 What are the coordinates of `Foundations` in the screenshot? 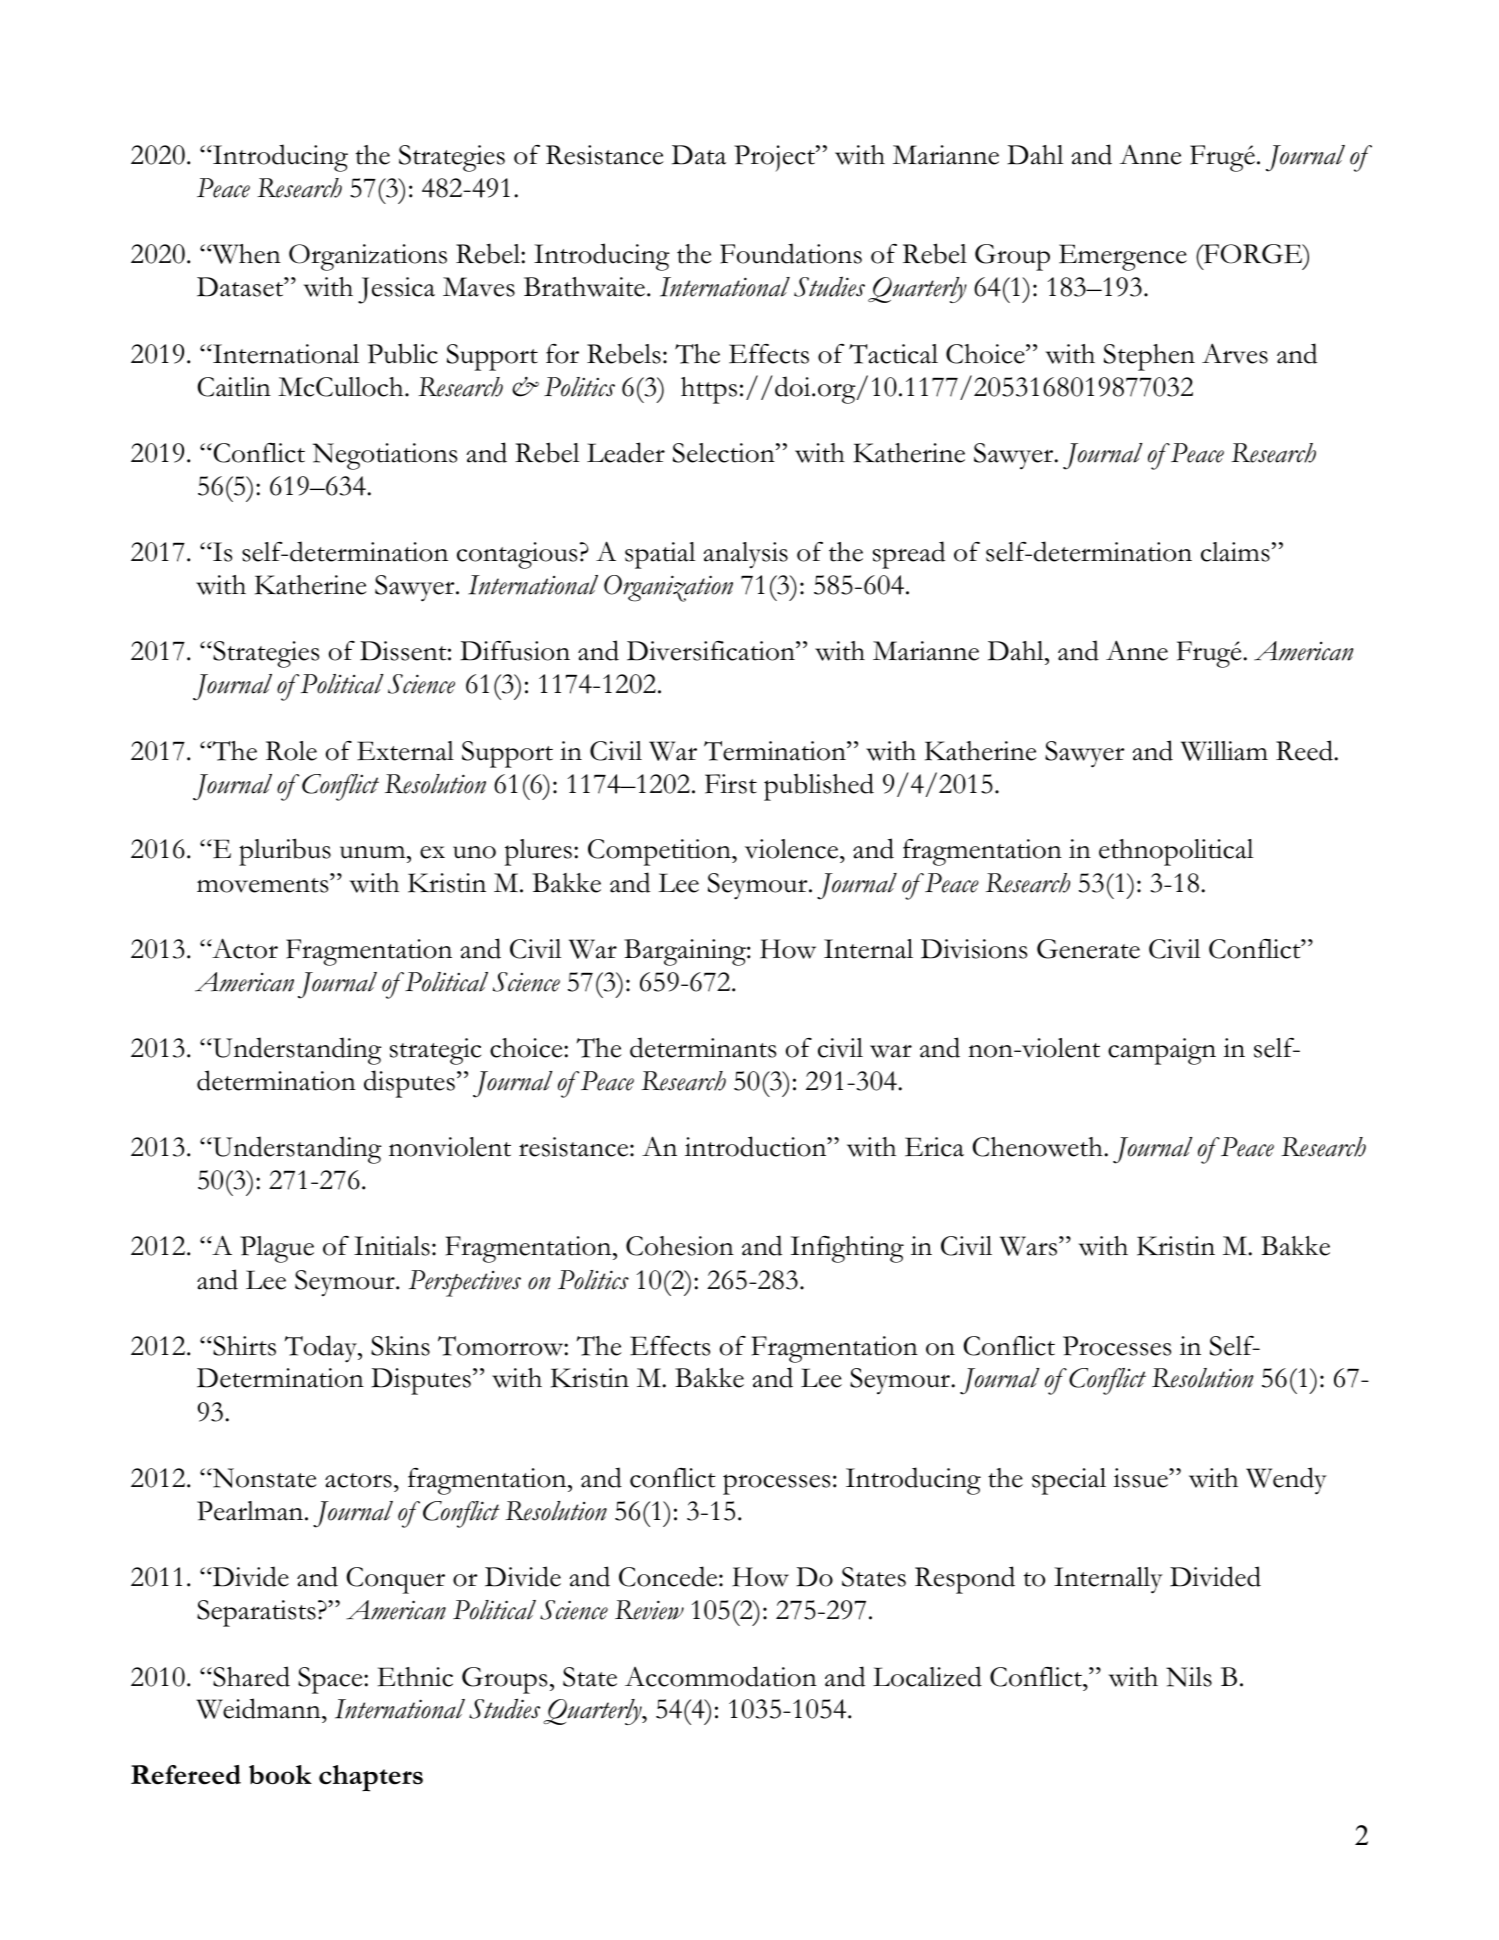 It's located at (791, 253).
